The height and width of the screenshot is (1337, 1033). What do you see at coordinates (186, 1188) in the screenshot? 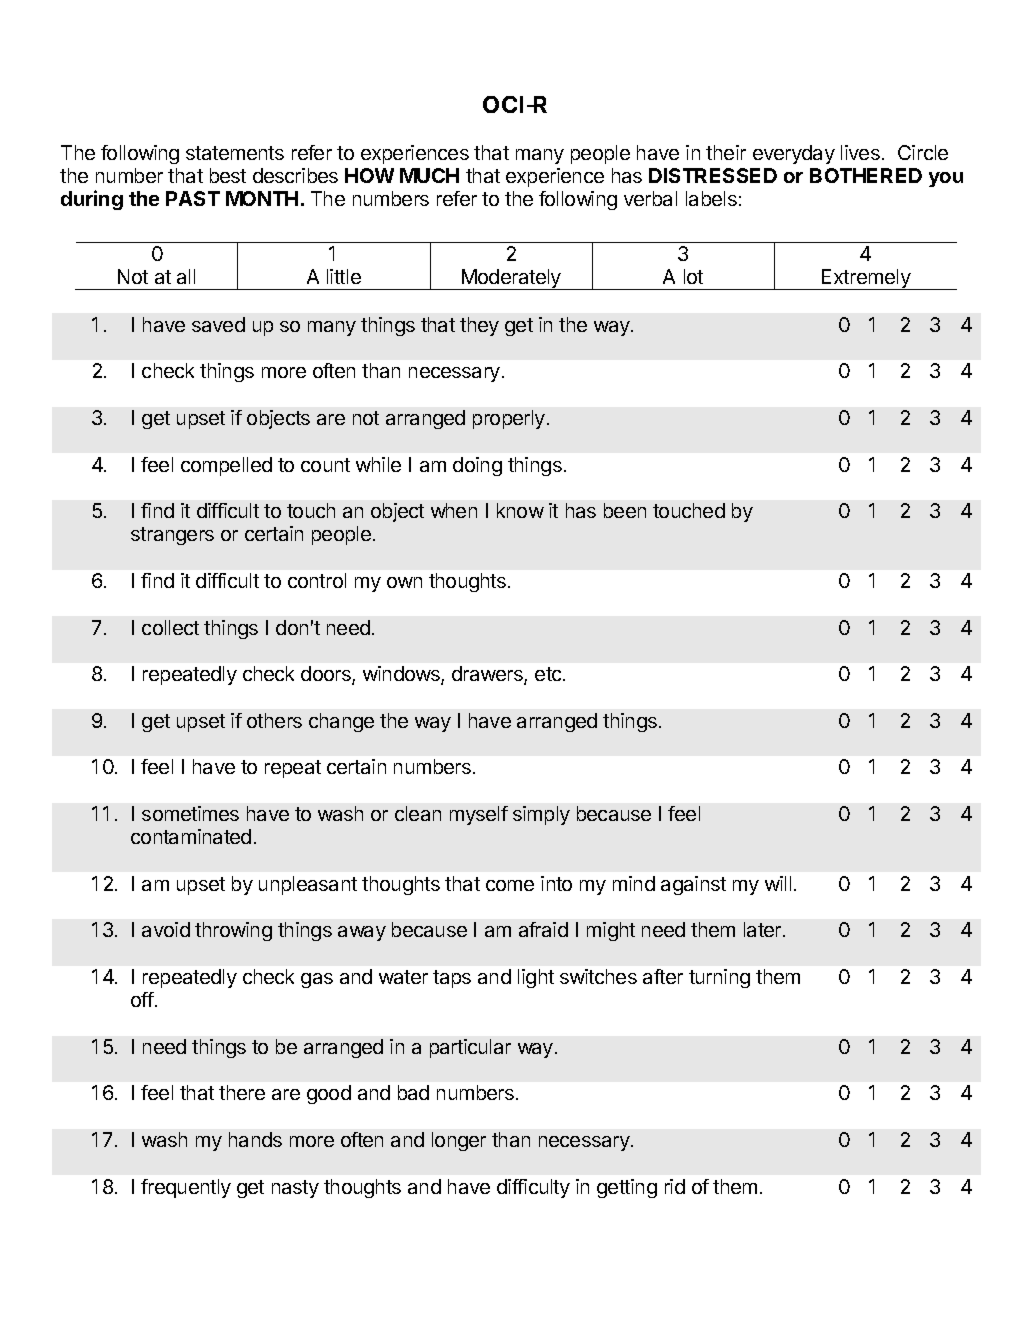
I see `frequently` at bounding box center [186, 1188].
